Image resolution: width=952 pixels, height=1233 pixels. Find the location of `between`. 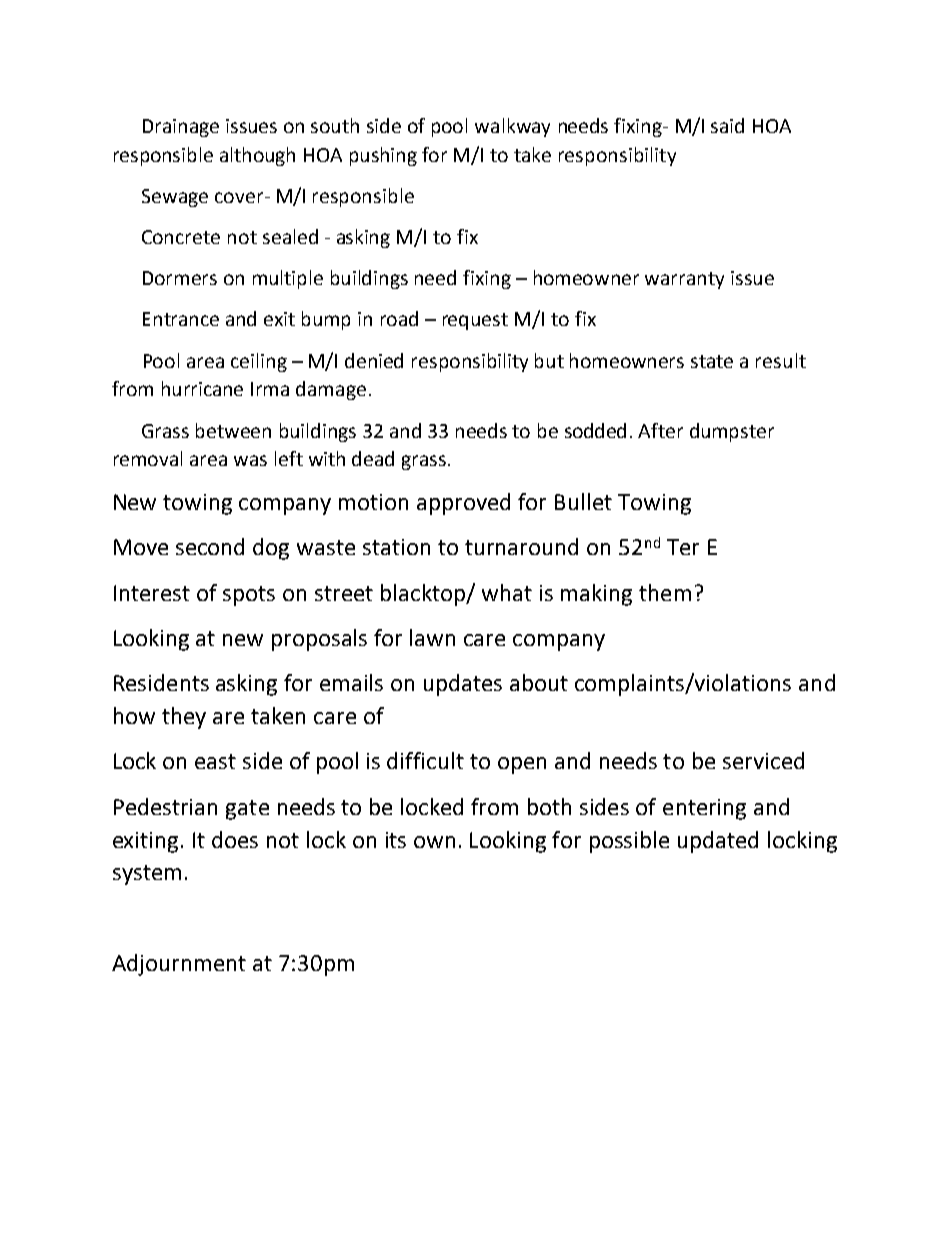

between is located at coordinates (233, 430).
